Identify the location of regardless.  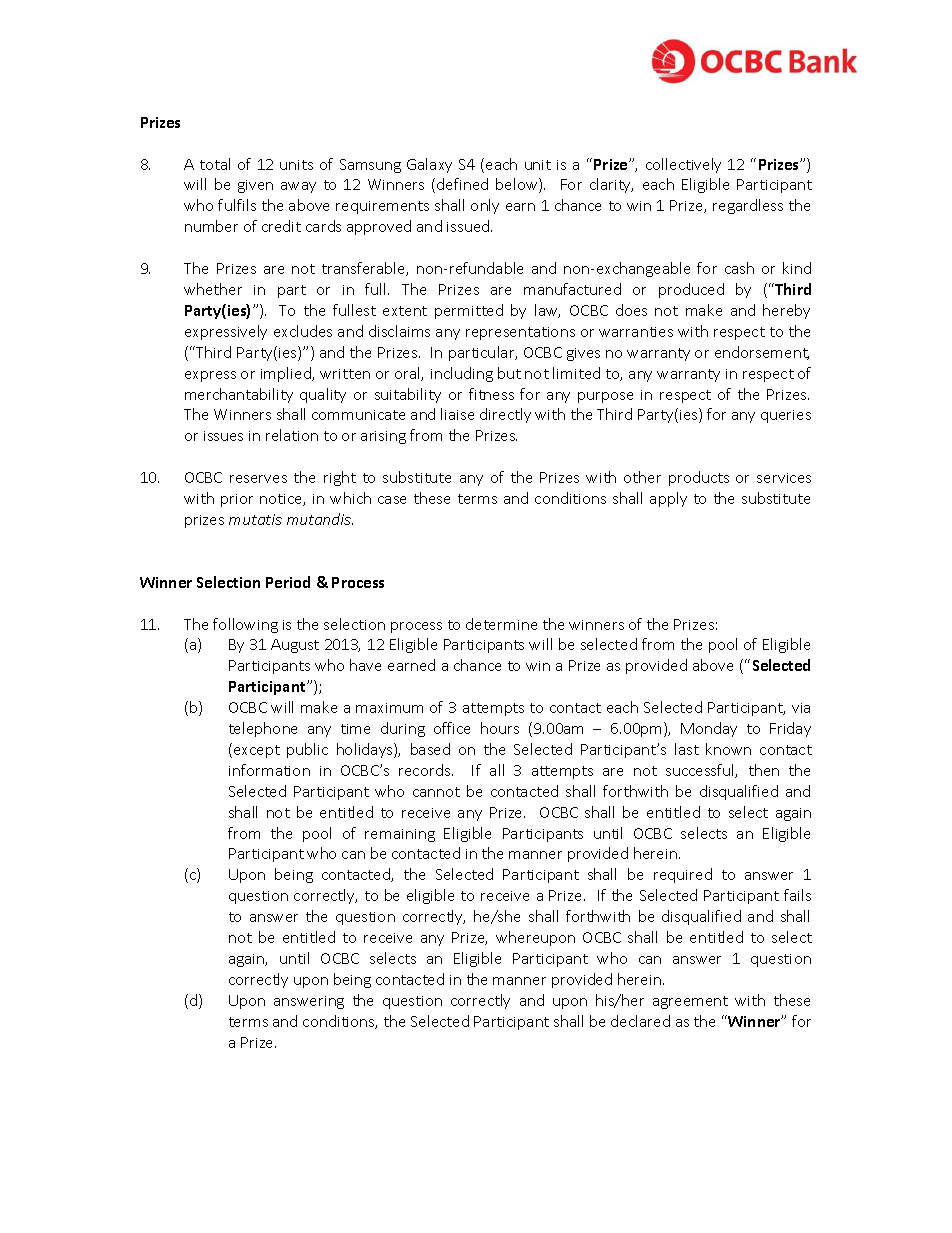
(748, 206).
